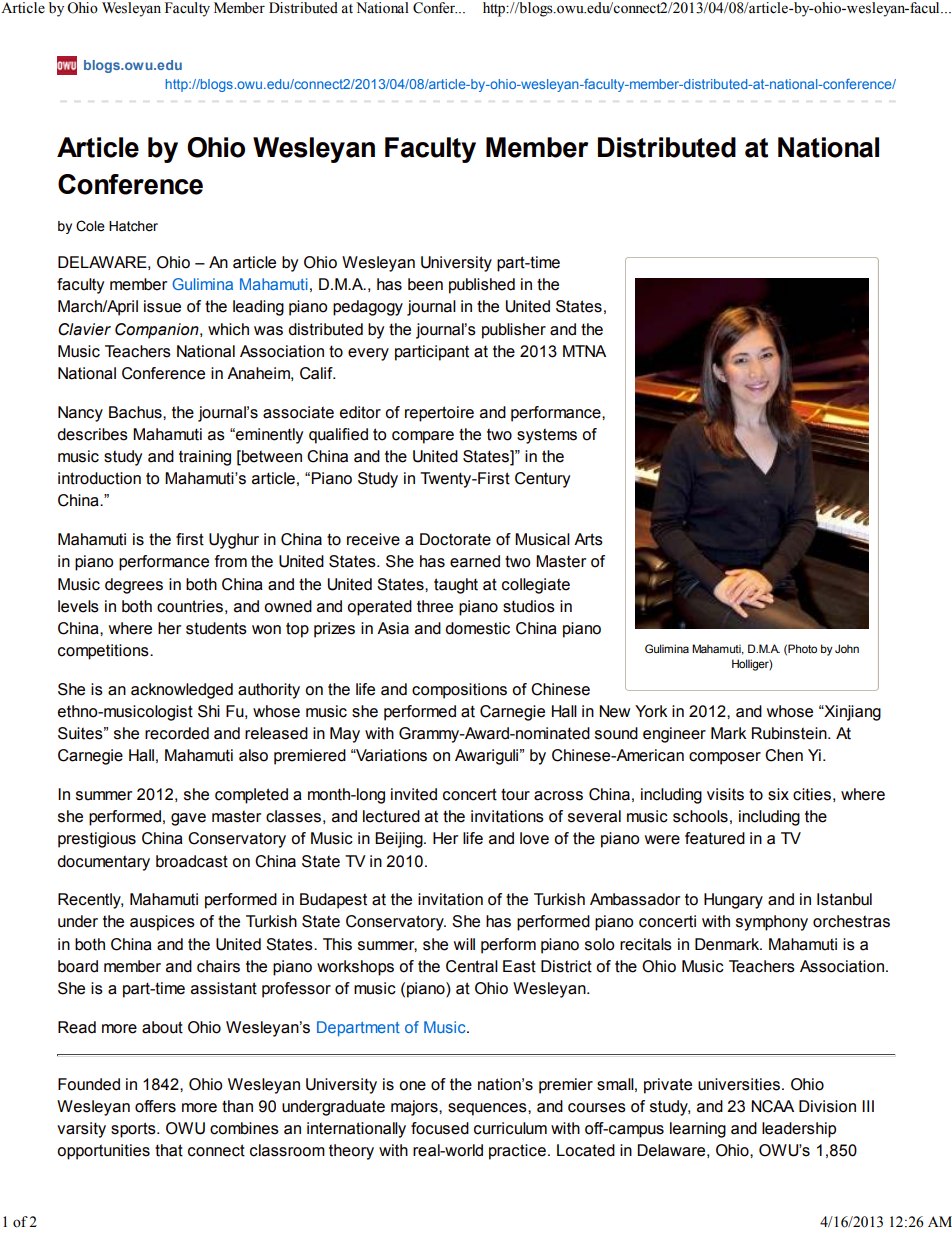 The width and height of the screenshot is (952, 1233). Describe the element at coordinates (155, 1106) in the screenshot. I see `offers` at that location.
